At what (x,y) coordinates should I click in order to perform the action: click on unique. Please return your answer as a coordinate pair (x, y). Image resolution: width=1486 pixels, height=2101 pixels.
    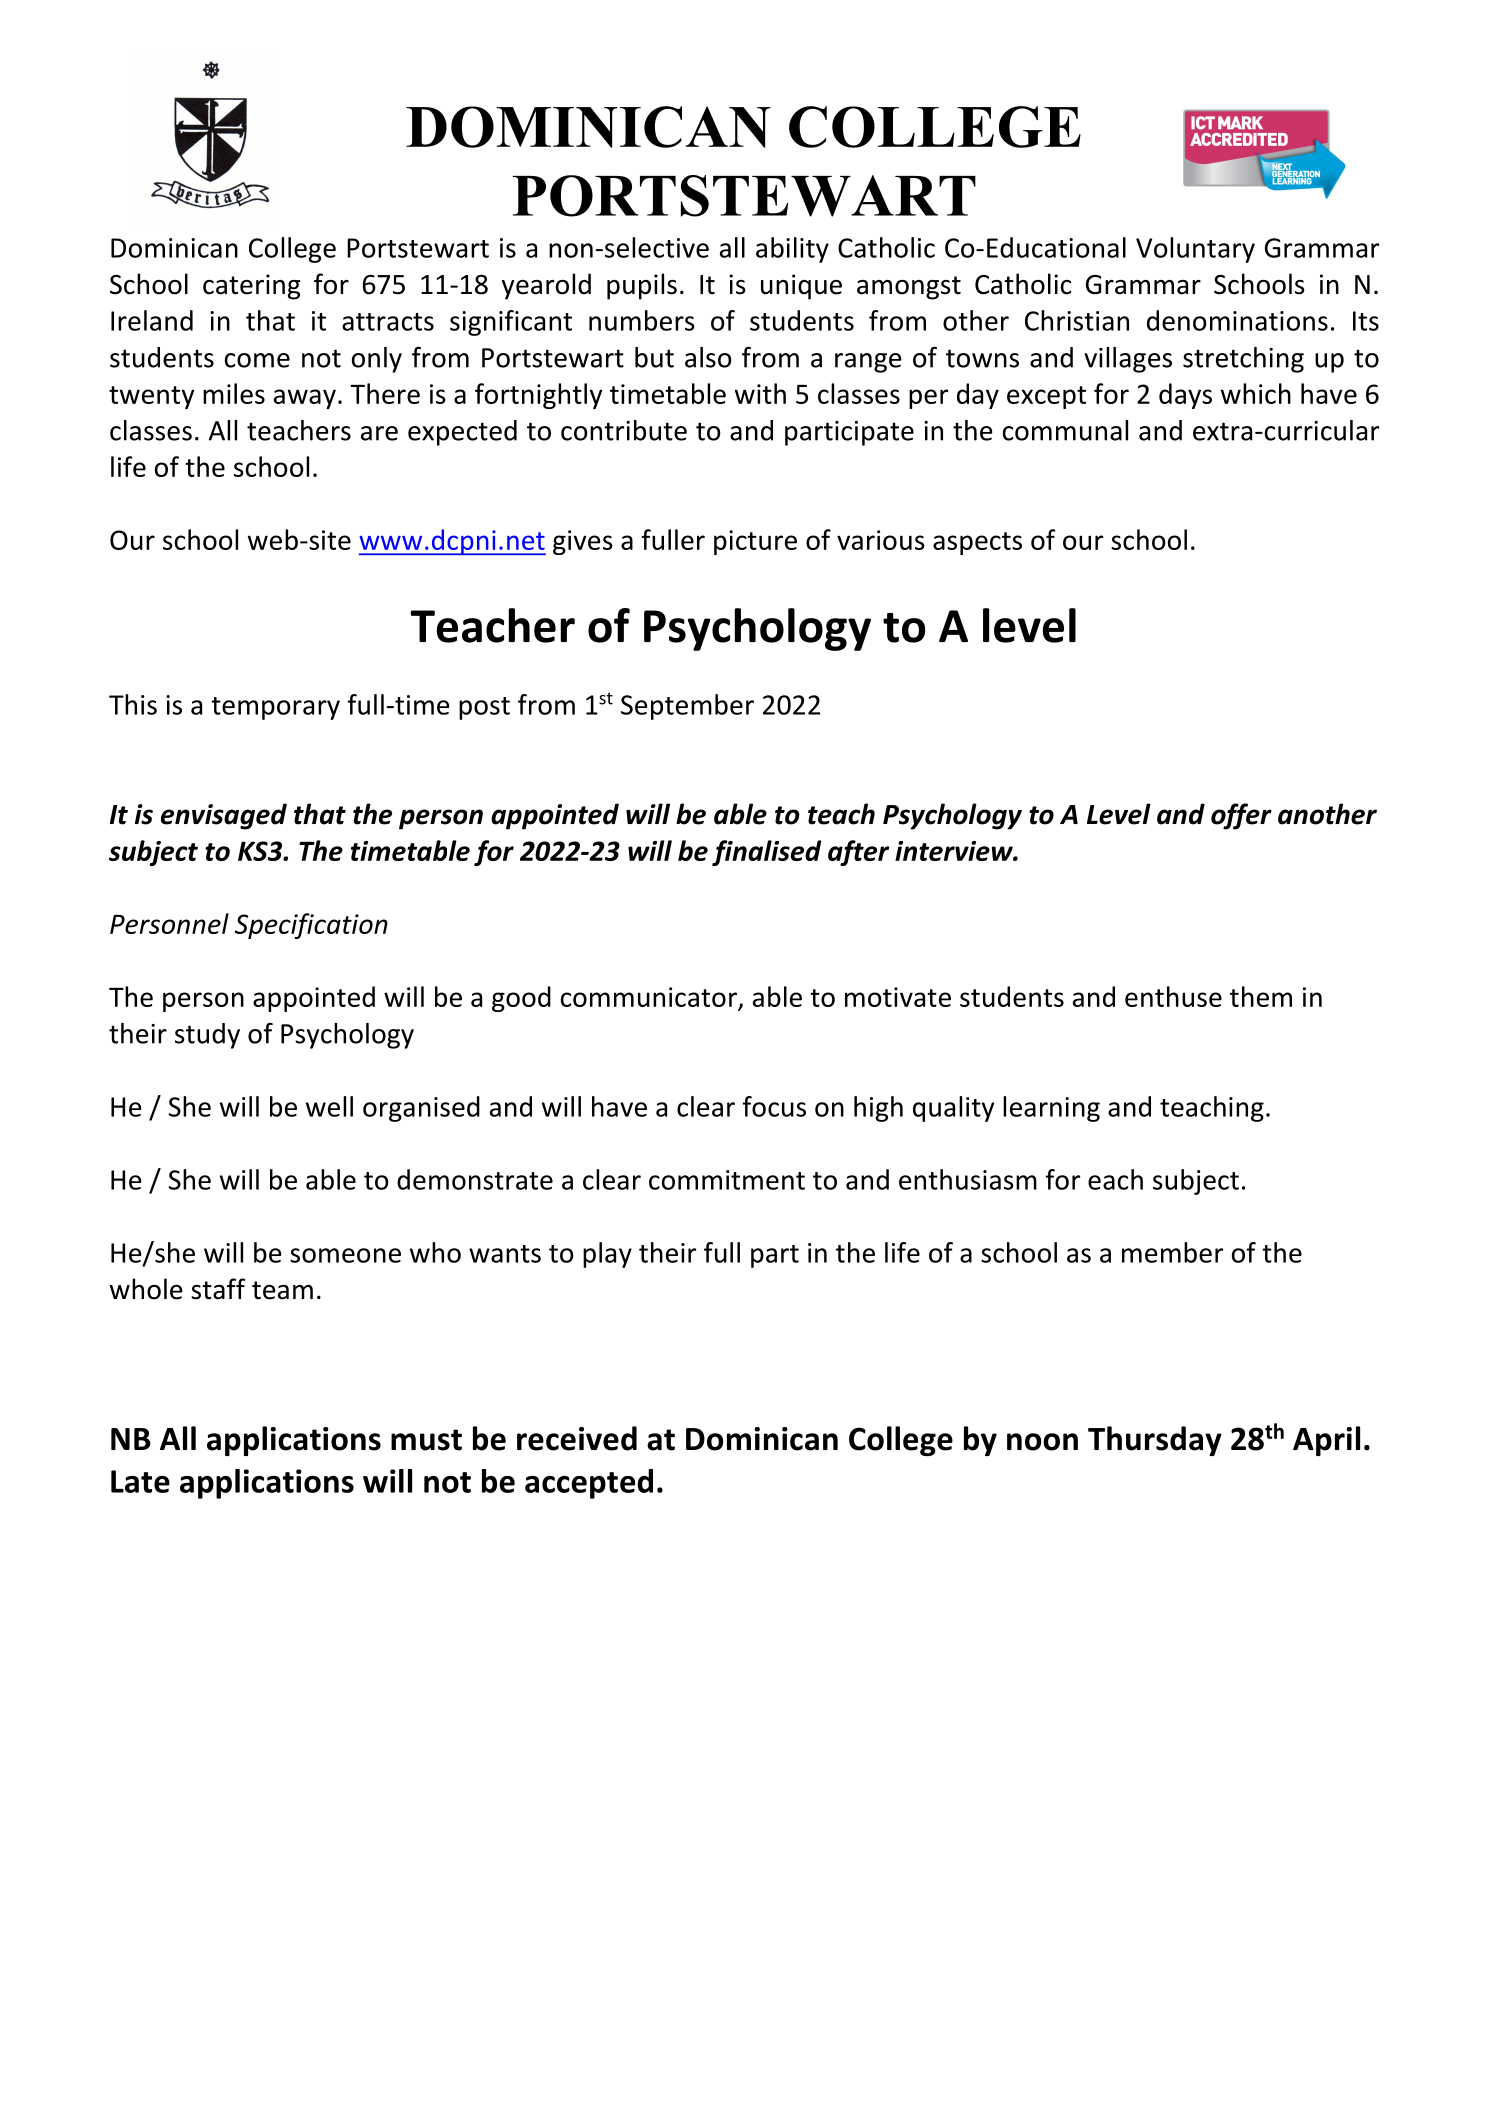
    Looking at the image, I should click on (801, 287).
